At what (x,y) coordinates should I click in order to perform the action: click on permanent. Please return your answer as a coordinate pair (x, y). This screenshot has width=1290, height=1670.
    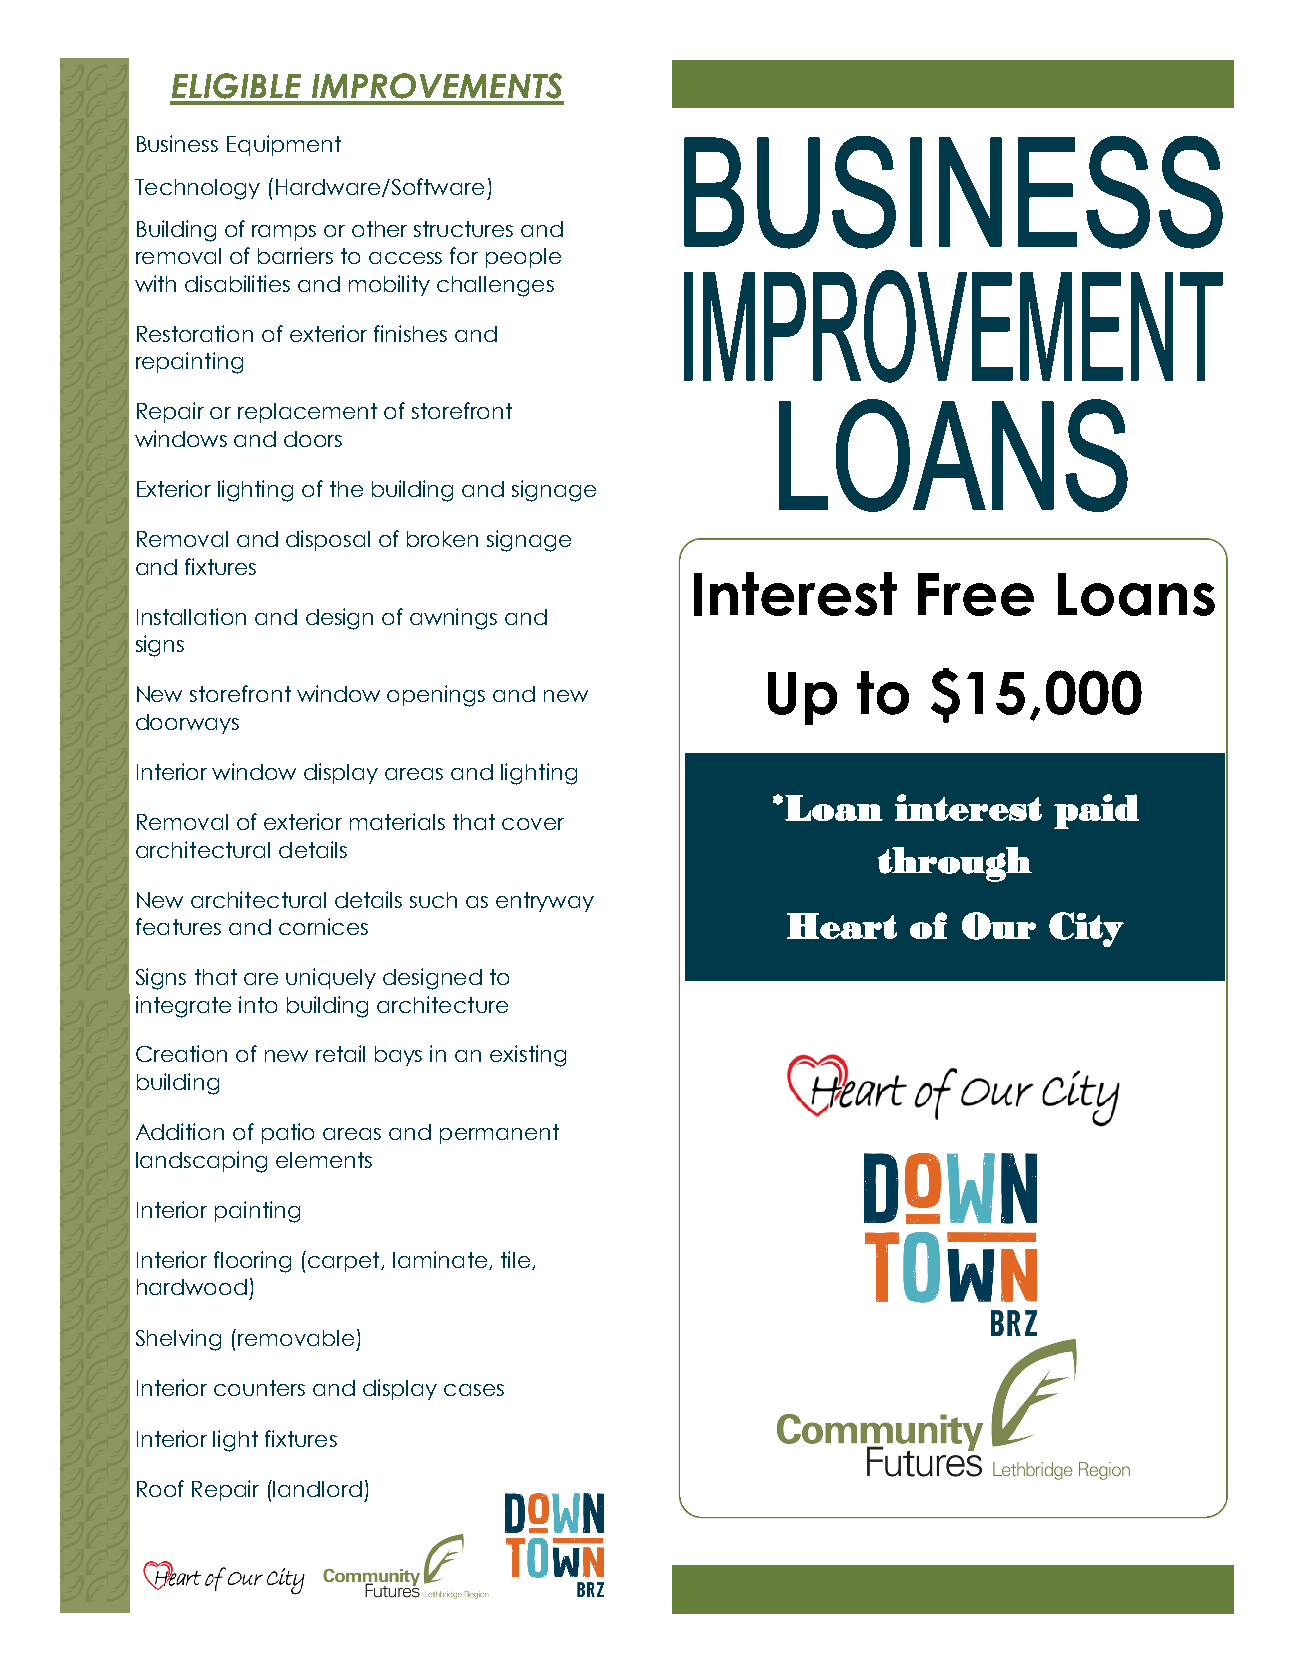
    Looking at the image, I should click on (499, 1134).
